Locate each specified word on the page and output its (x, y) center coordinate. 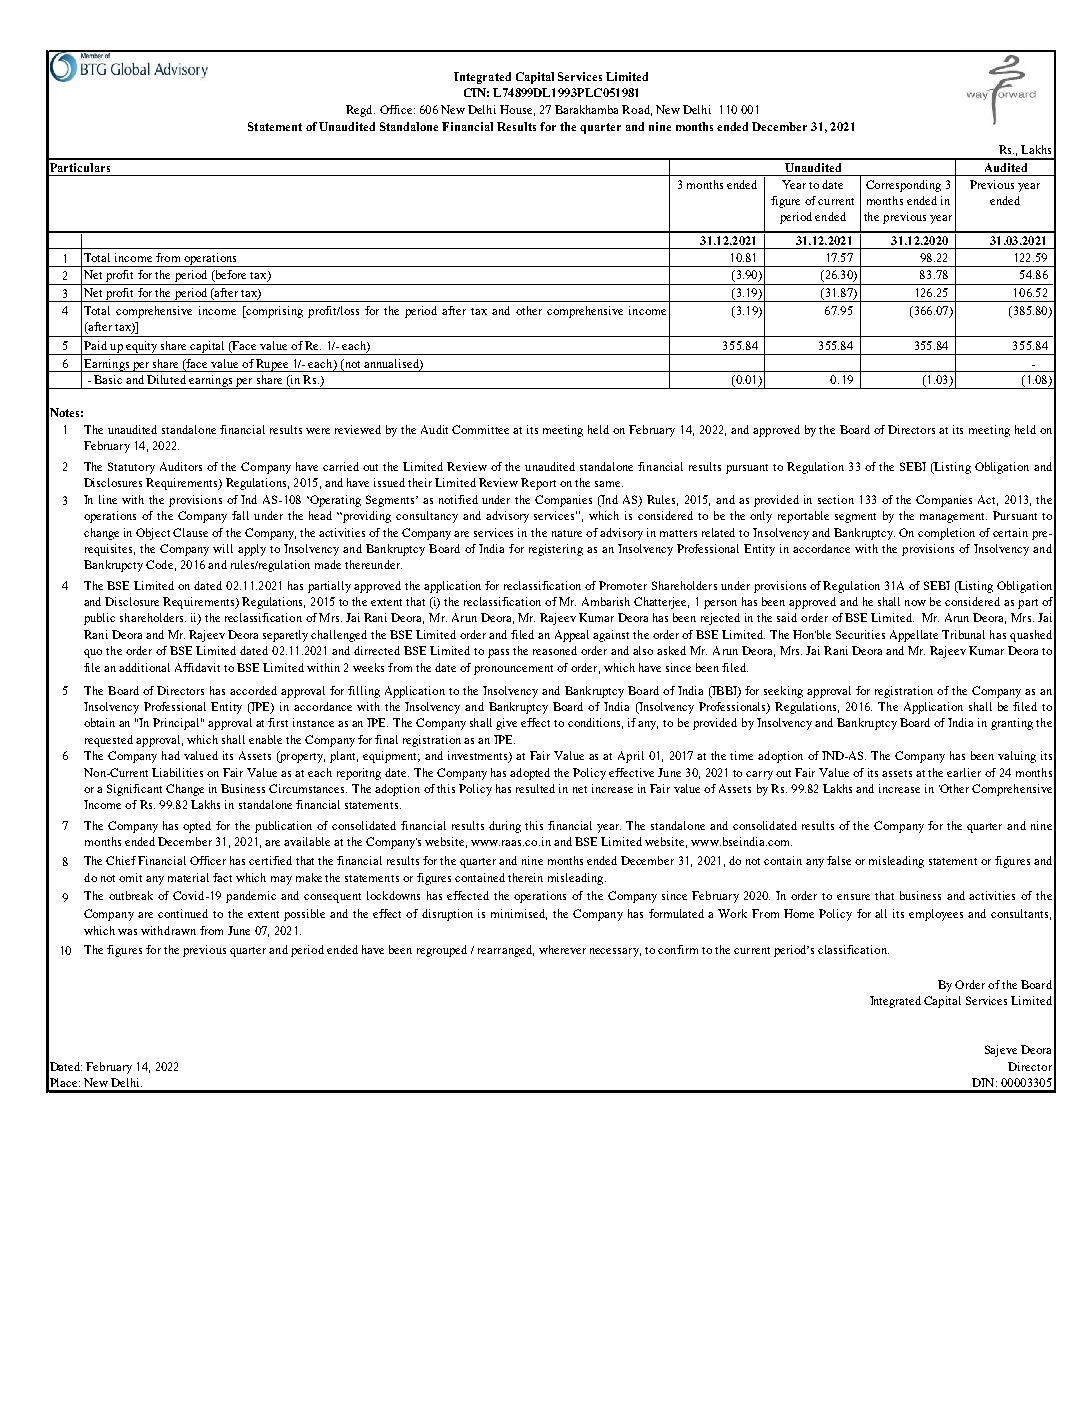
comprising (273, 312)
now (915, 603)
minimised (519, 914)
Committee (480, 429)
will (223, 548)
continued (183, 913)
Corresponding (903, 186)
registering (556, 550)
